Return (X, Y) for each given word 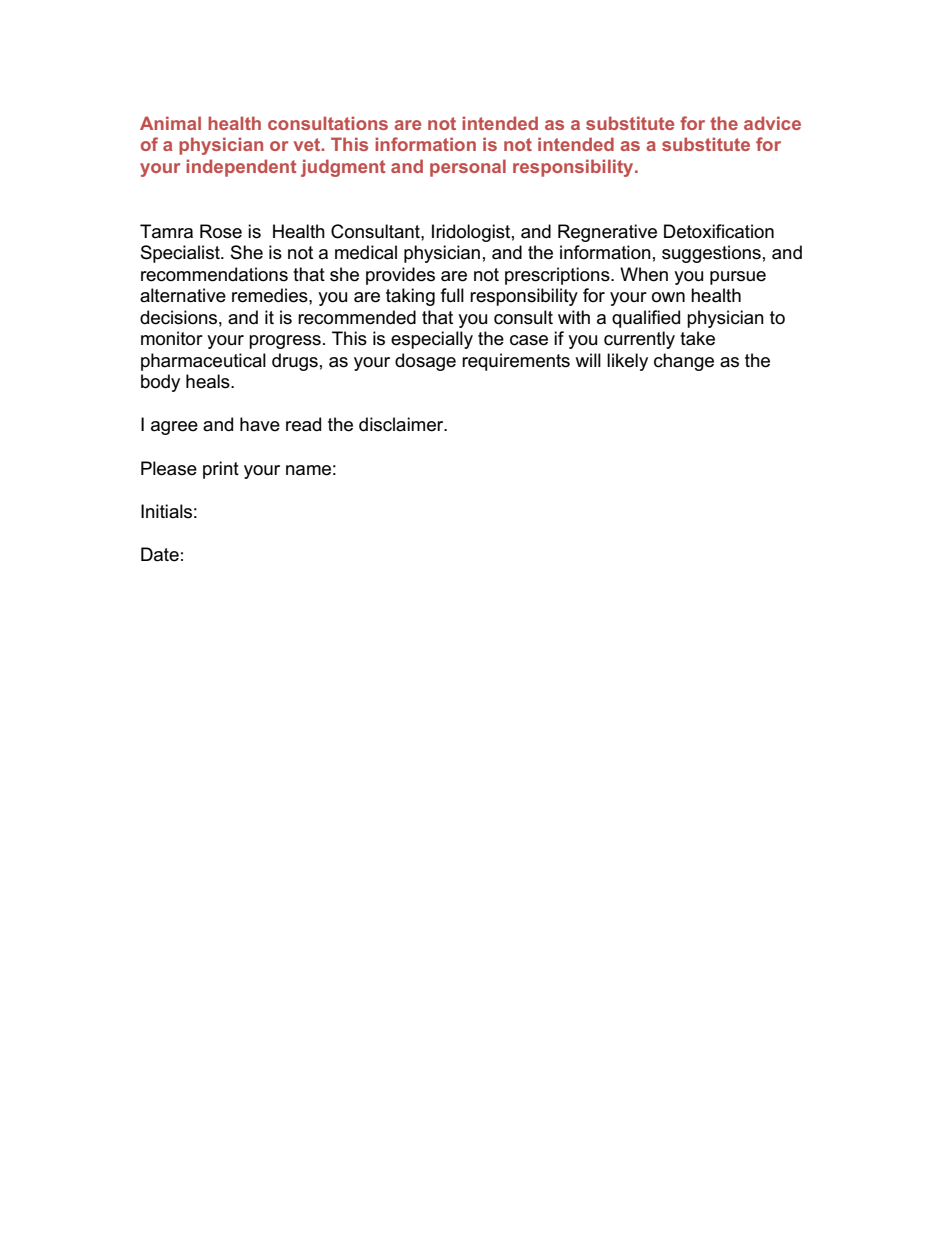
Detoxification (719, 231)
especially (432, 340)
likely (627, 362)
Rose (221, 231)
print (221, 470)
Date (160, 554)
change (684, 362)
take (697, 338)
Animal (170, 123)
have (260, 424)
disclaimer (402, 424)
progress (285, 342)
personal (468, 168)
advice (772, 123)
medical (366, 252)
